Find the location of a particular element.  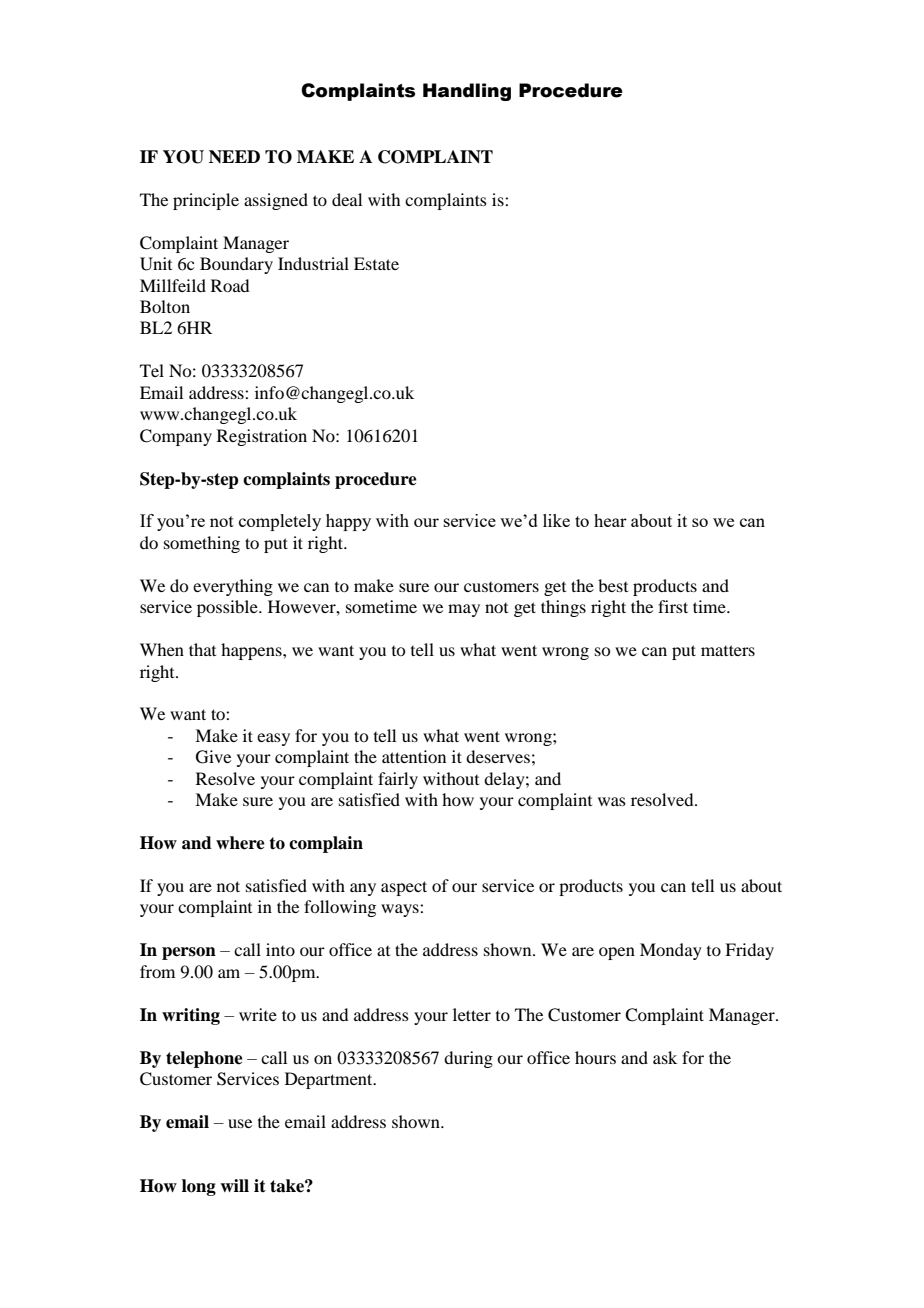

will is located at coordinates (234, 1185).
